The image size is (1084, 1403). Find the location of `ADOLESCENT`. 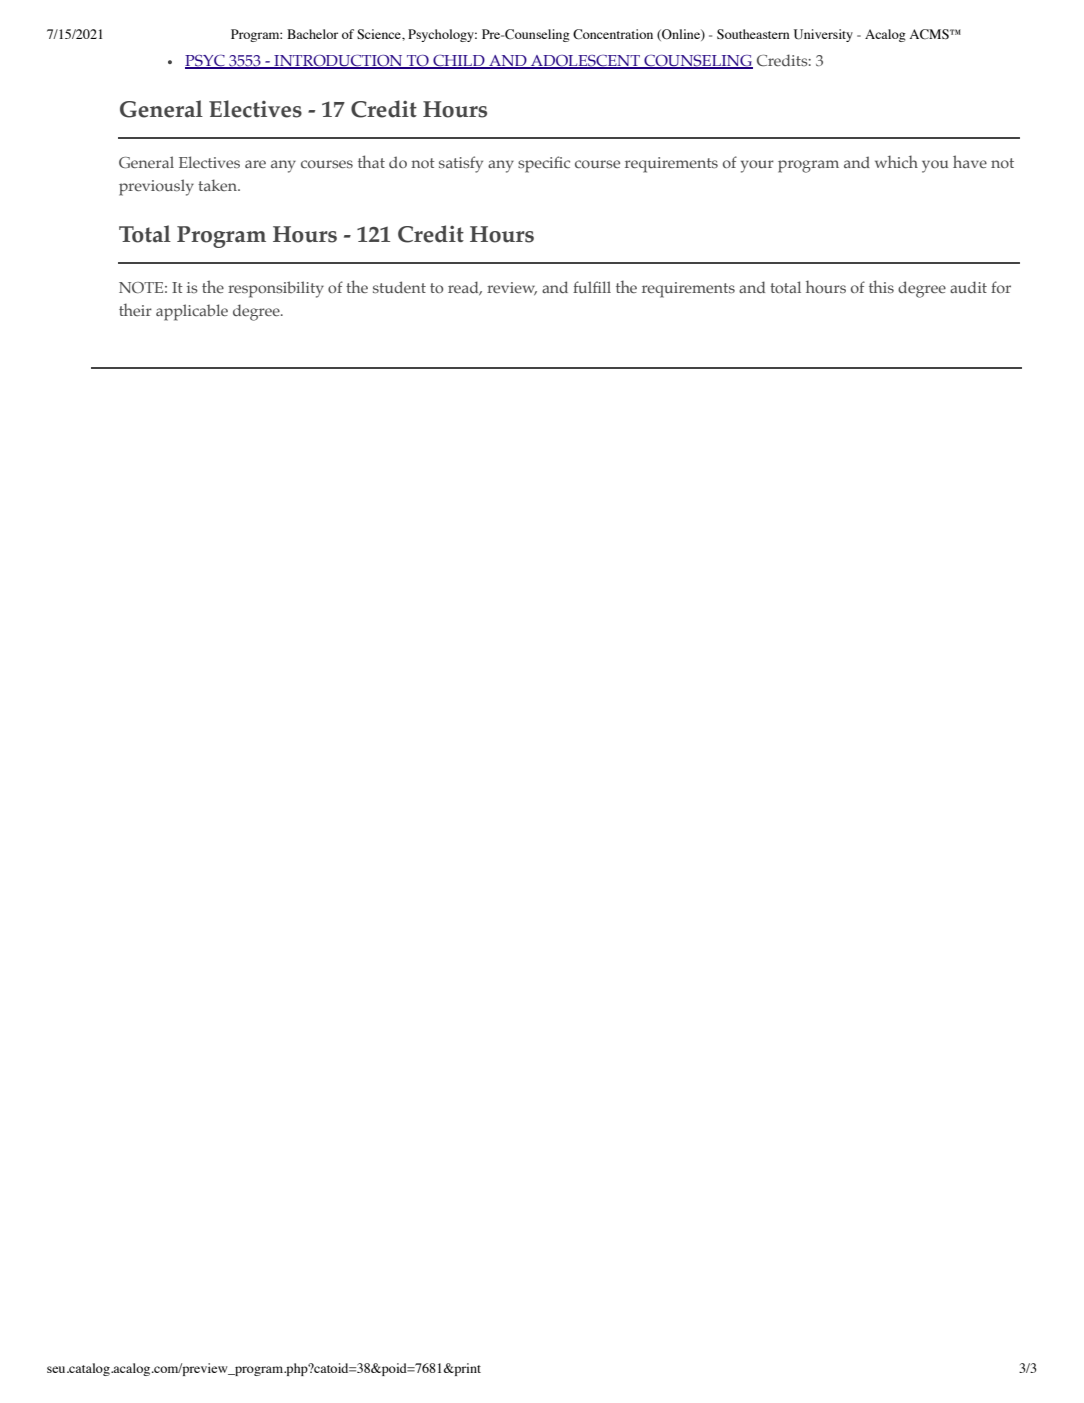

ADOLESCENT is located at coordinates (585, 61).
